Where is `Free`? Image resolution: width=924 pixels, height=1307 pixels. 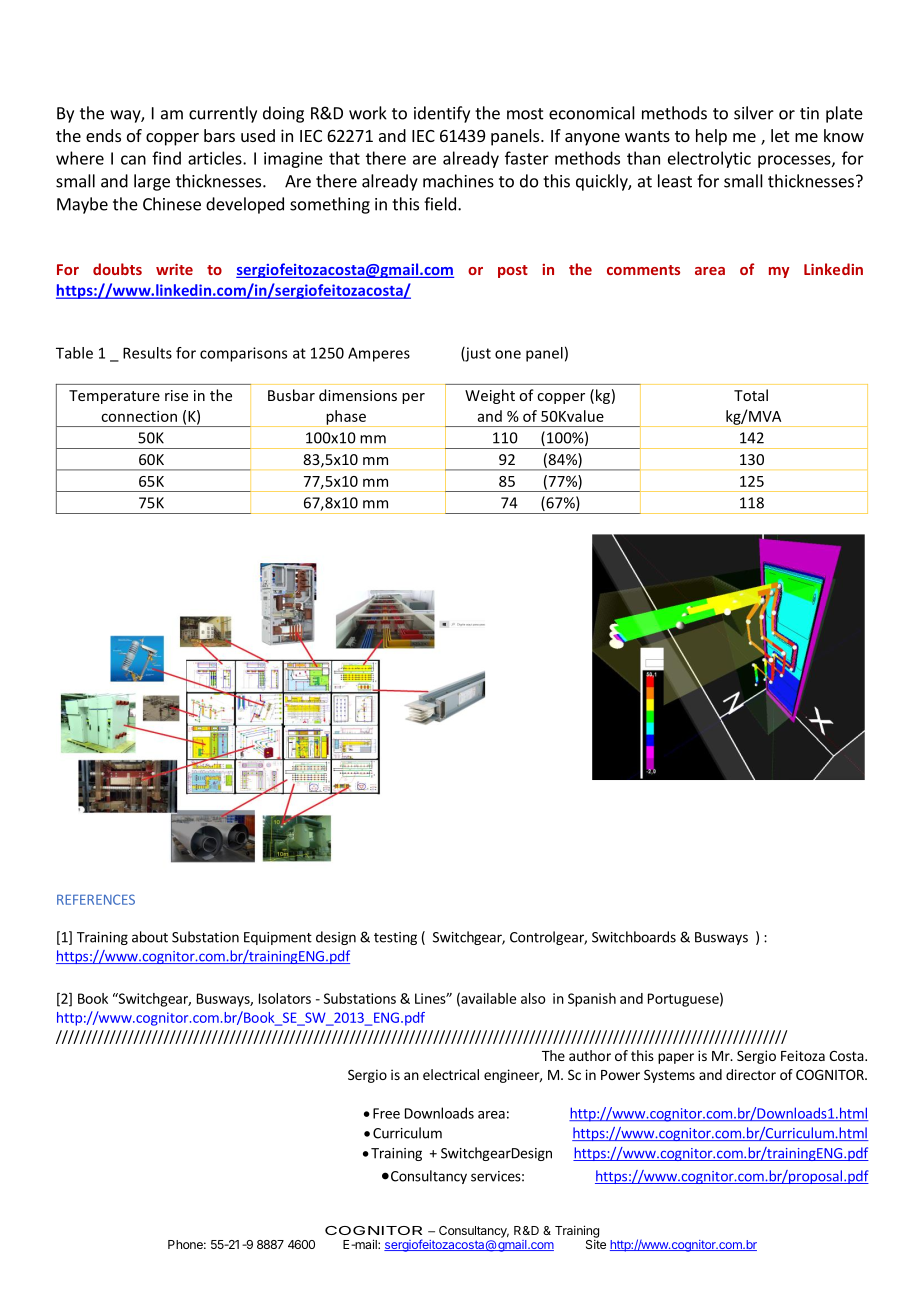 Free is located at coordinates (386, 1113).
